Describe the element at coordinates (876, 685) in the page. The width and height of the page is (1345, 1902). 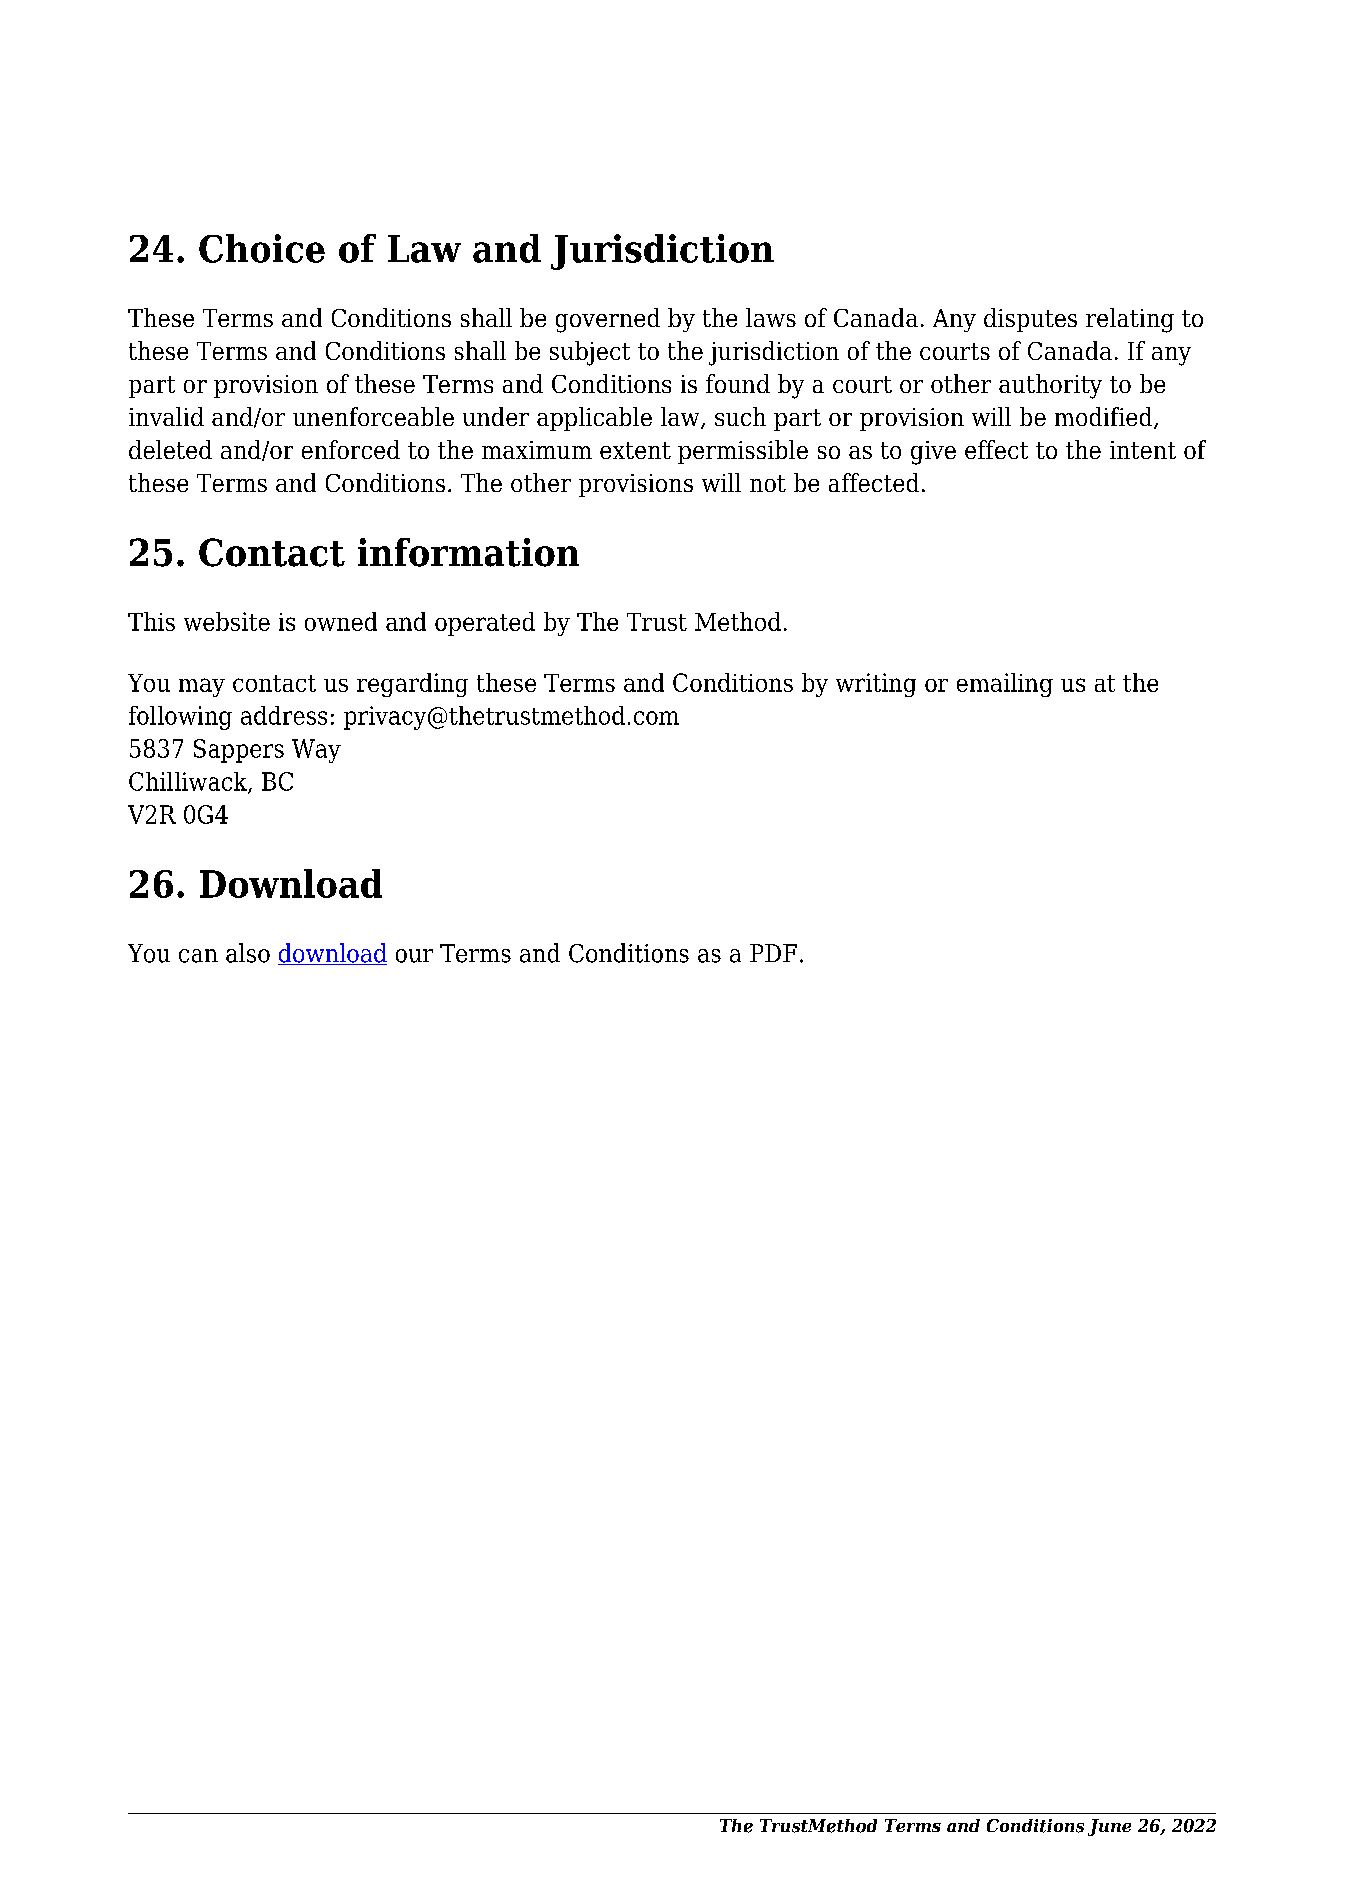
I see `writing` at that location.
